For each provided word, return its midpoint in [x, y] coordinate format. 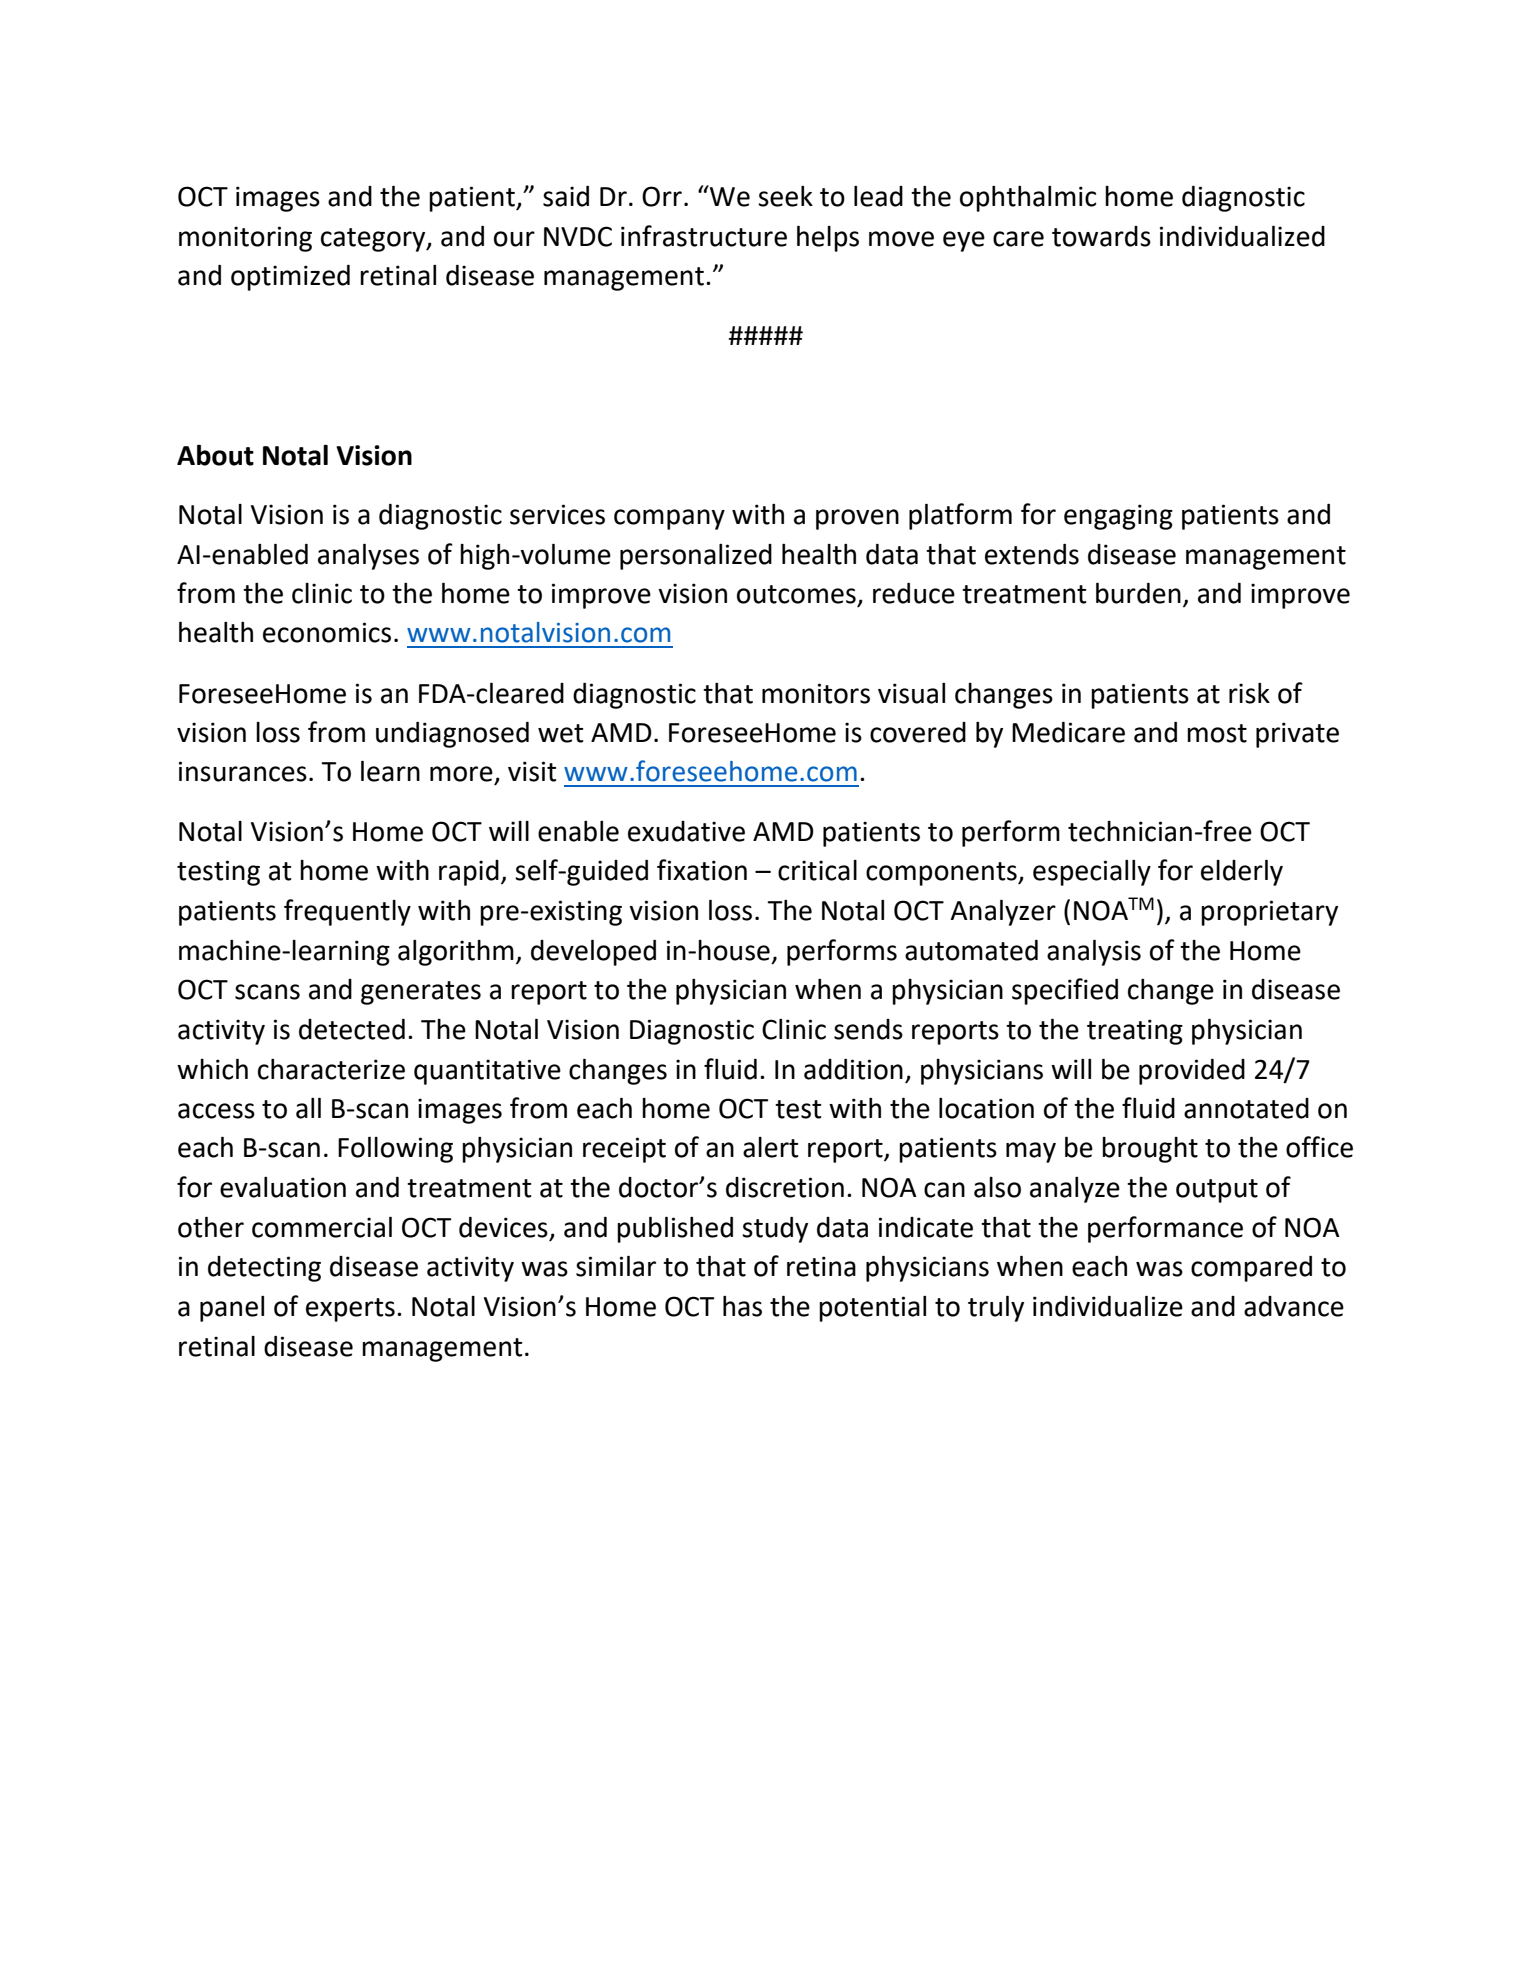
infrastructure [704, 236]
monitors [816, 693]
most [1217, 733]
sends [868, 1029]
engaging [1118, 517]
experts [350, 1310]
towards [1101, 236]
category [374, 240]
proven [857, 519]
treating [1135, 1032]
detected [352, 1029]
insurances [243, 771]
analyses [368, 556]
